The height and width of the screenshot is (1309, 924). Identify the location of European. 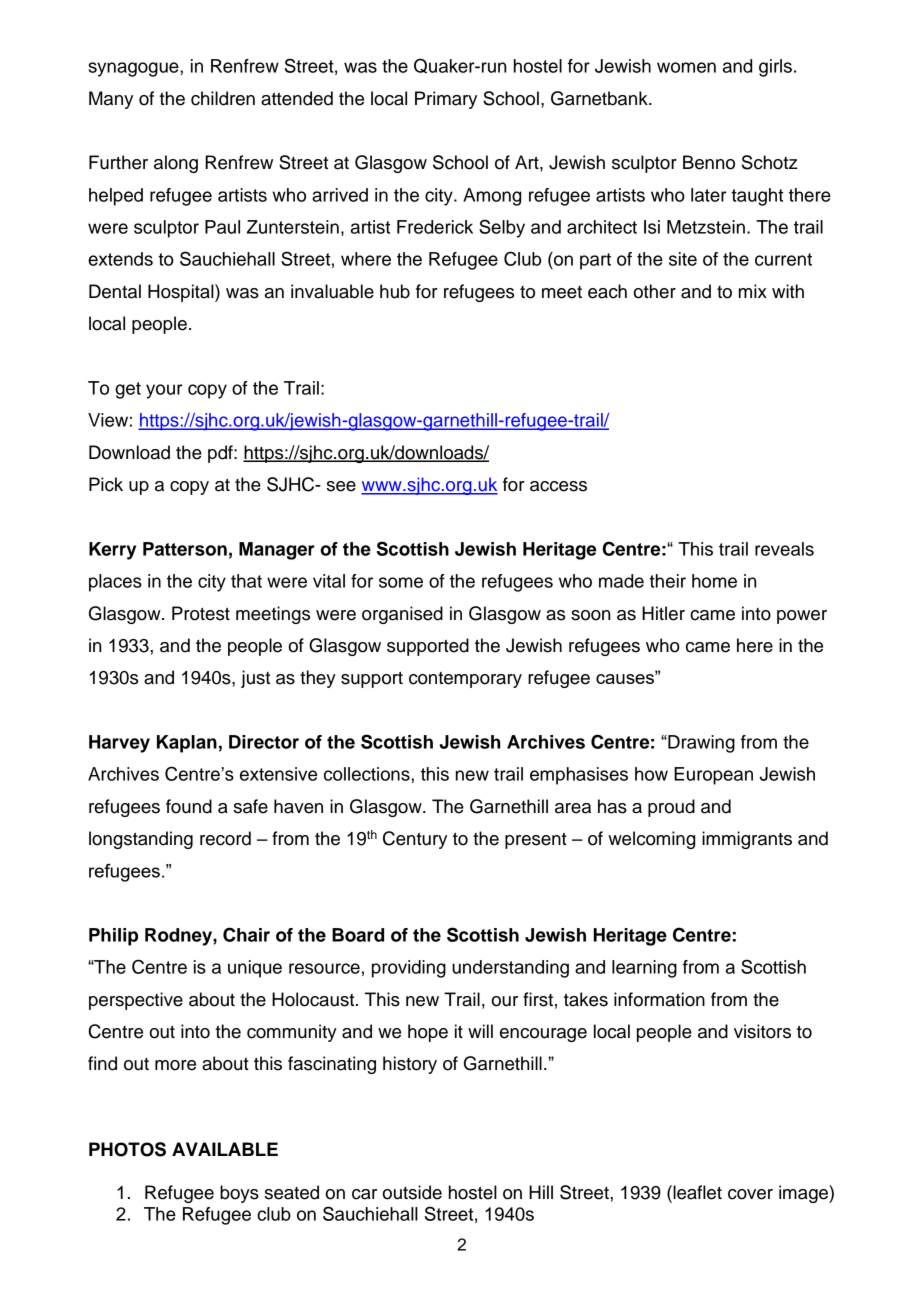
(713, 776).
